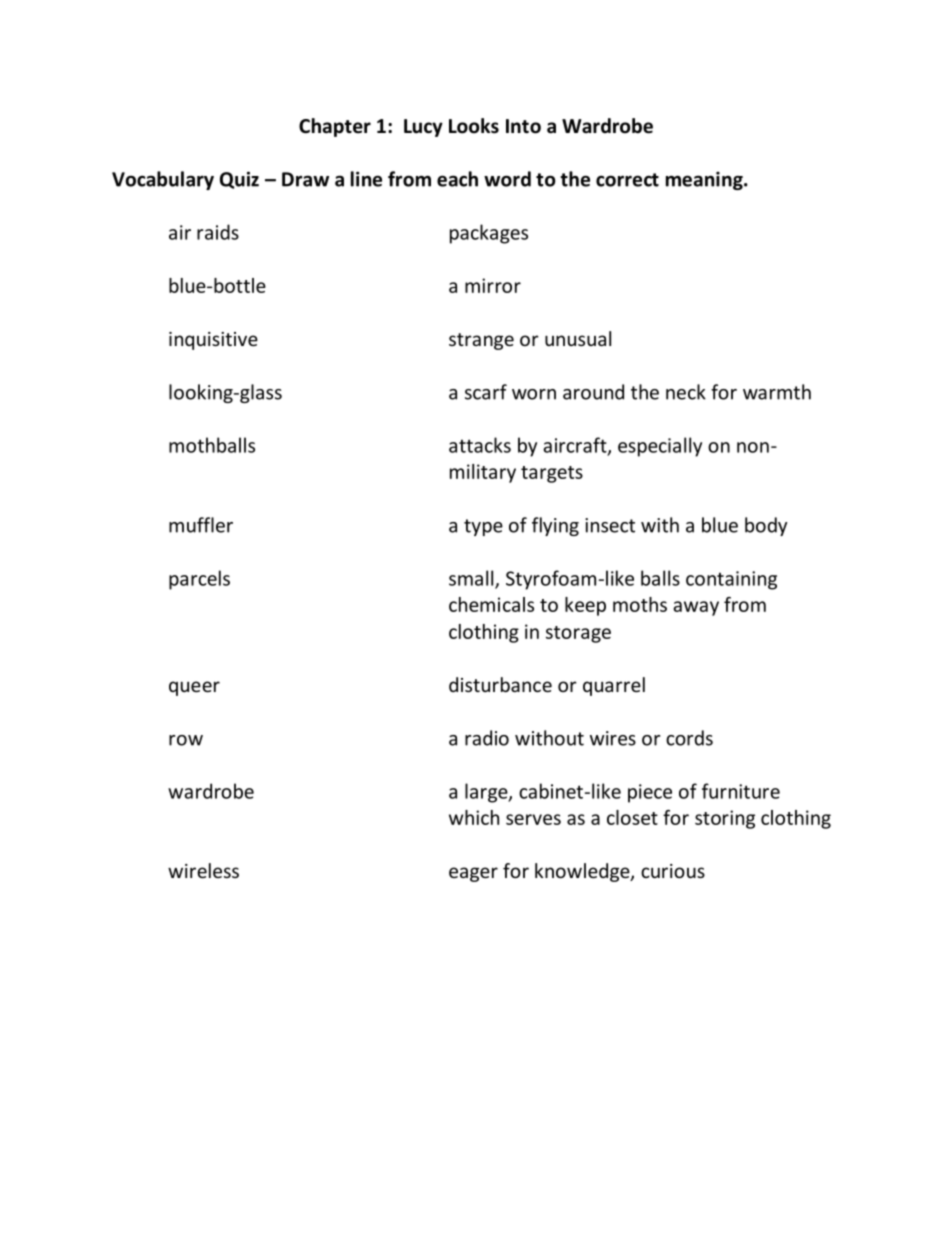  What do you see at coordinates (731, 580) in the image?
I see `containing` at bounding box center [731, 580].
